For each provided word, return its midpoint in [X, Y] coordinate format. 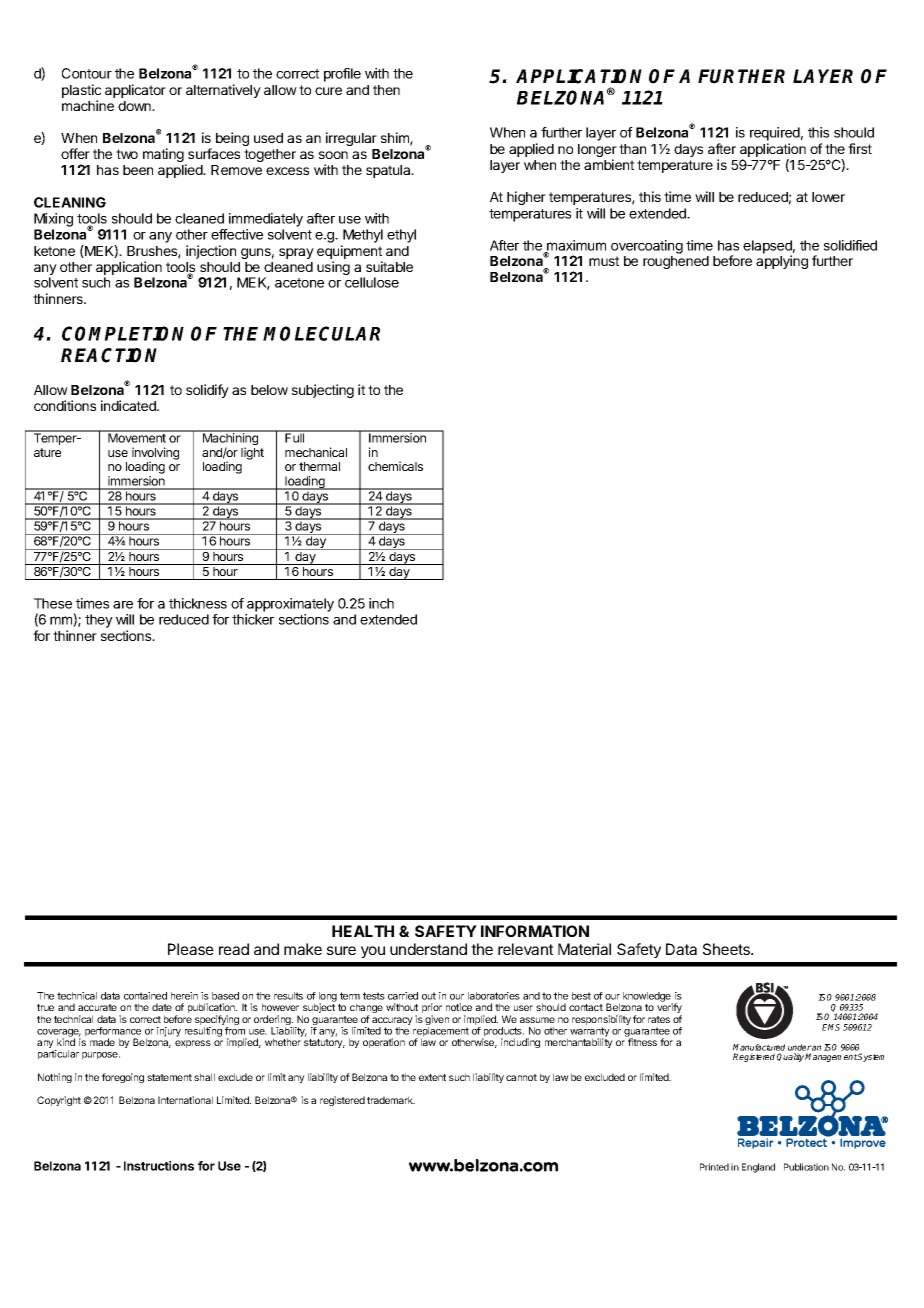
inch [381, 603]
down [135, 106]
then [386, 90]
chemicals [395, 466]
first [860, 148]
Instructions [159, 1166]
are [123, 605]
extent [432, 1077]
